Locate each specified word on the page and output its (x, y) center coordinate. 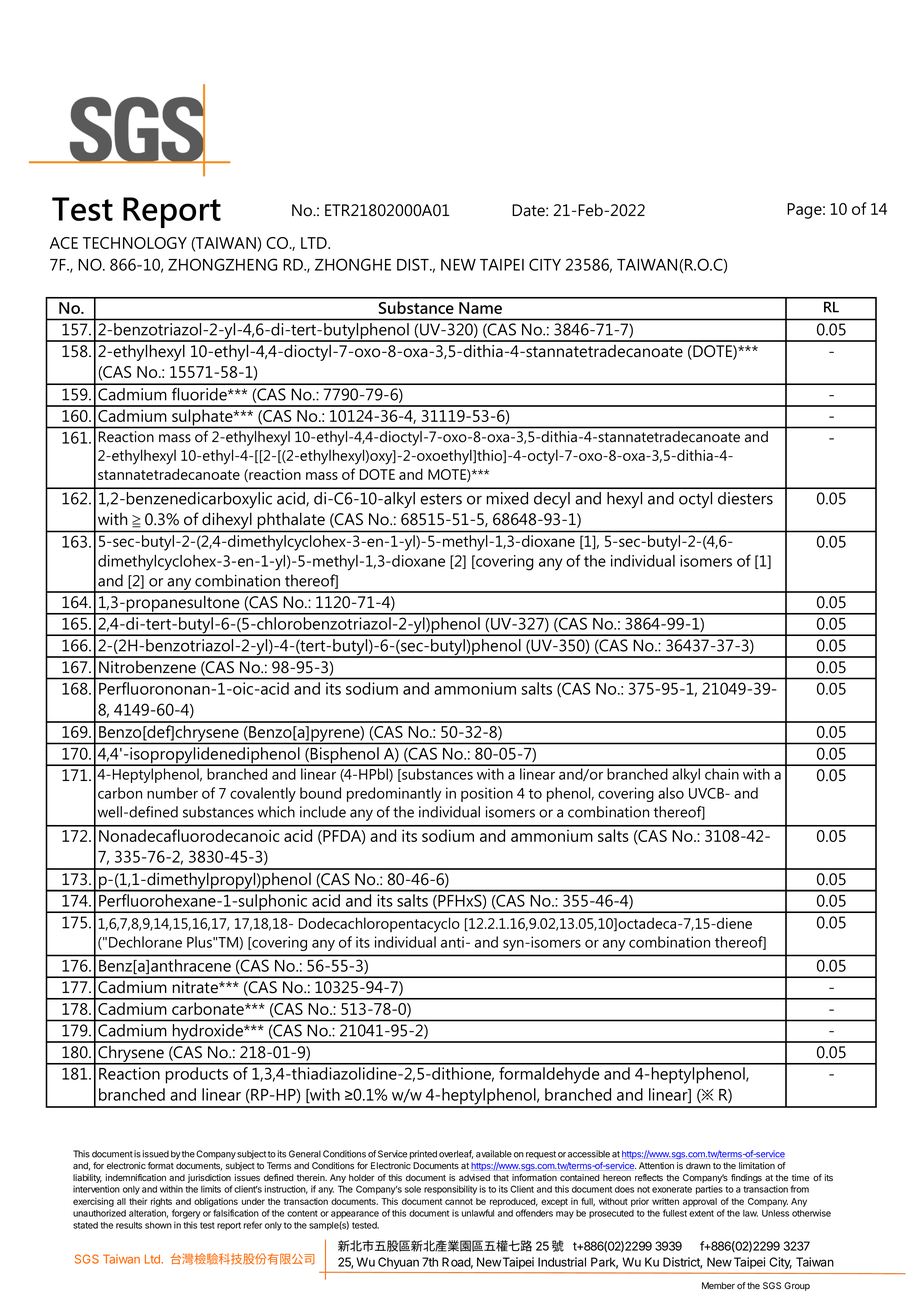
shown (158, 1225)
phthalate (291, 521)
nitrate (196, 987)
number (172, 793)
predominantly (394, 794)
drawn (698, 1165)
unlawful (478, 1213)
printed (423, 1154)
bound (320, 793)
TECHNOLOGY (135, 243)
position (487, 794)
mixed (507, 498)
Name (480, 308)
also (671, 793)
